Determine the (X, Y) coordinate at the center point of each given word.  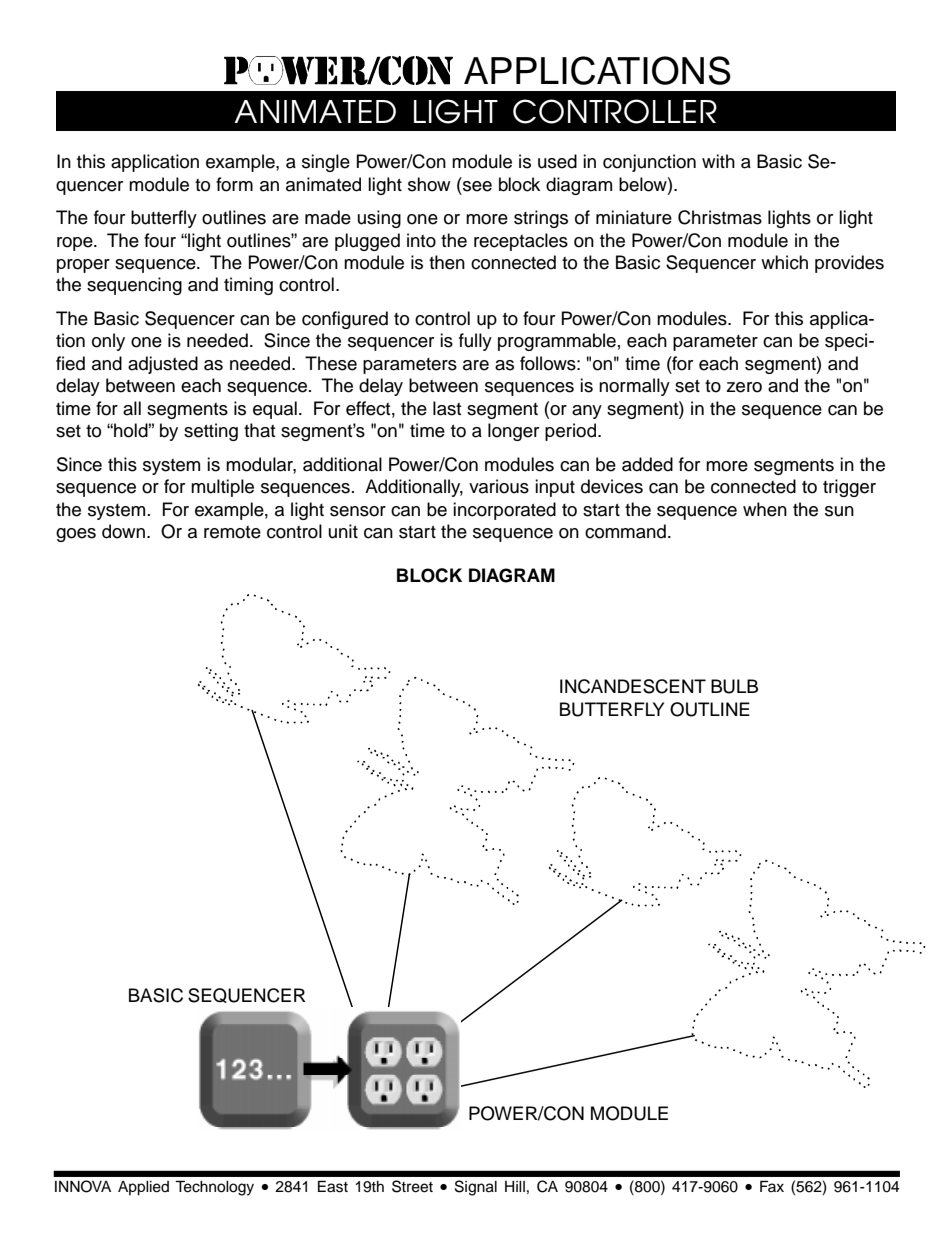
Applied (143, 1188)
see (477, 186)
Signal (476, 1188)
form (234, 184)
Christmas (720, 217)
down (123, 531)
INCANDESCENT (633, 686)
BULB (734, 686)
